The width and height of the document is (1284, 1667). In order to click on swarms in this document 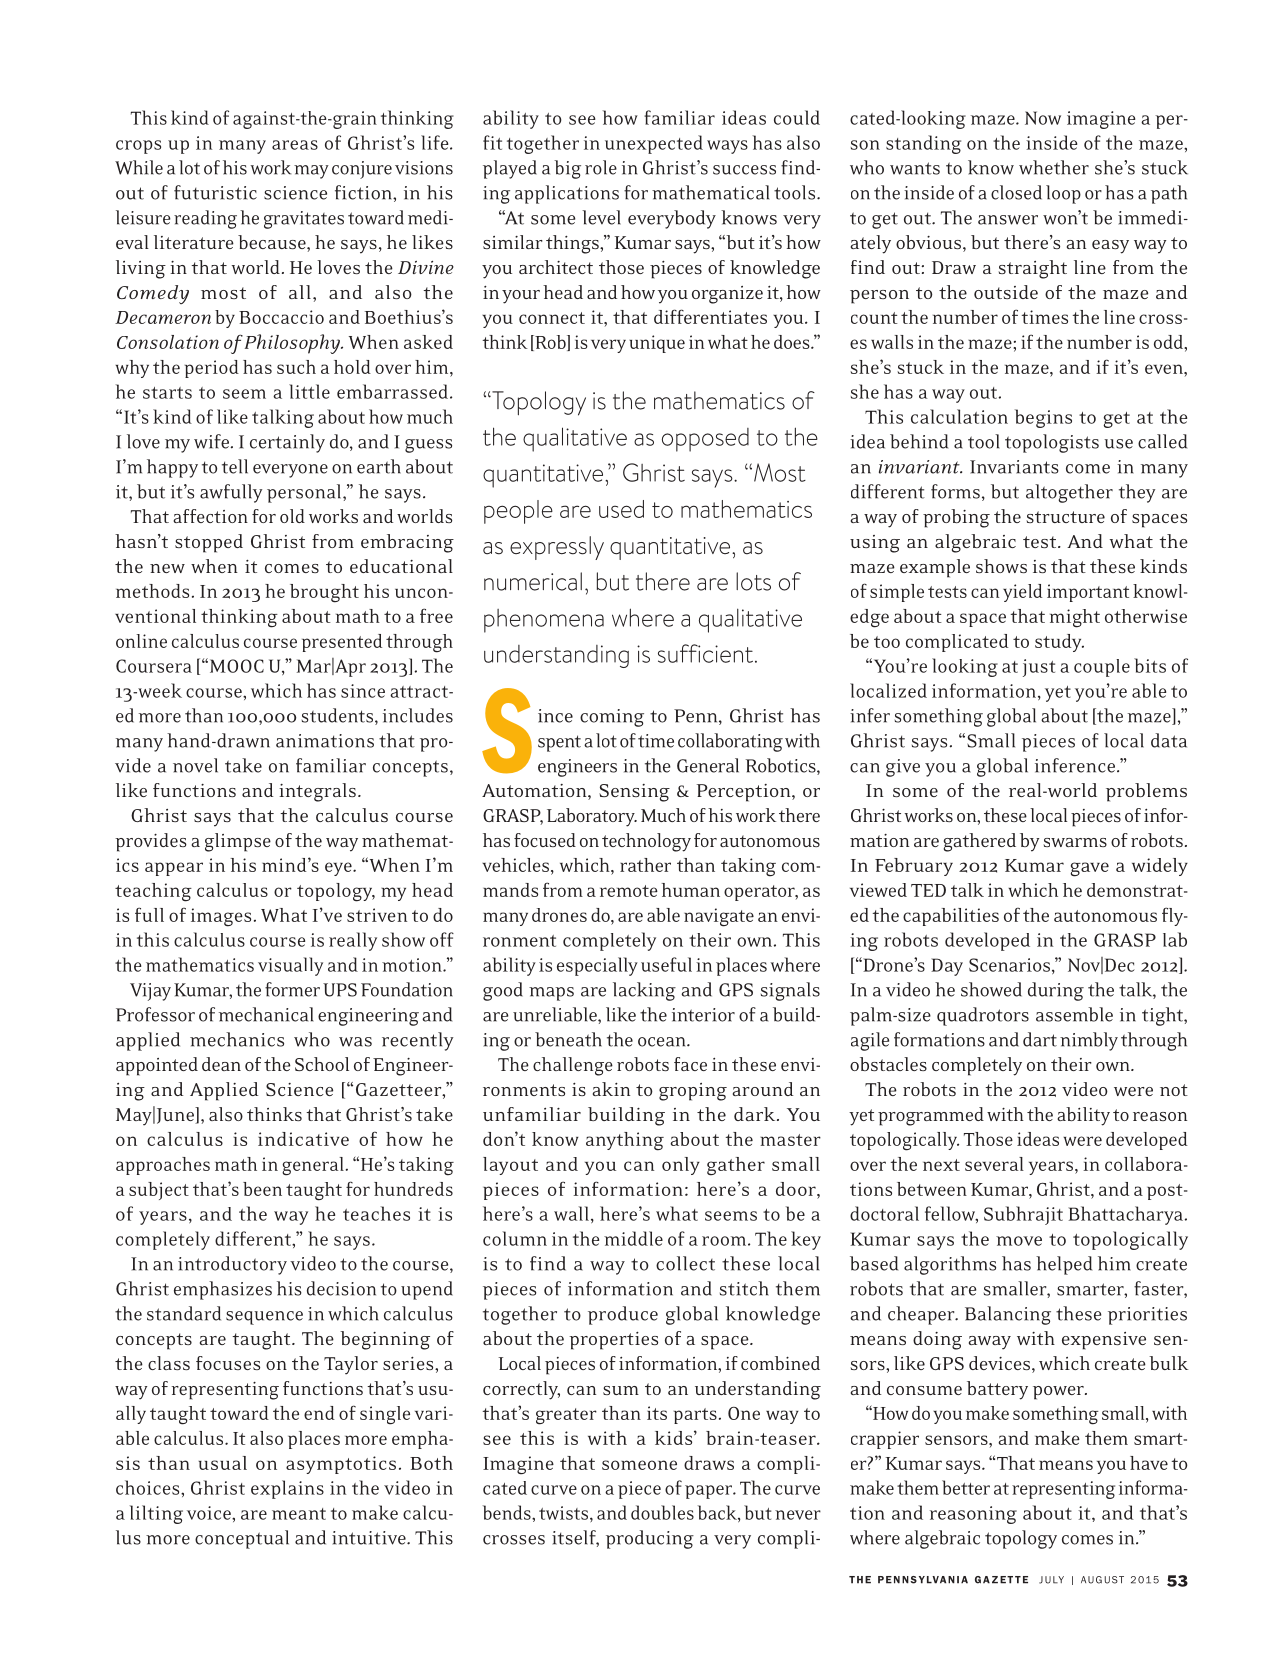, I will do `click(1075, 842)`.
